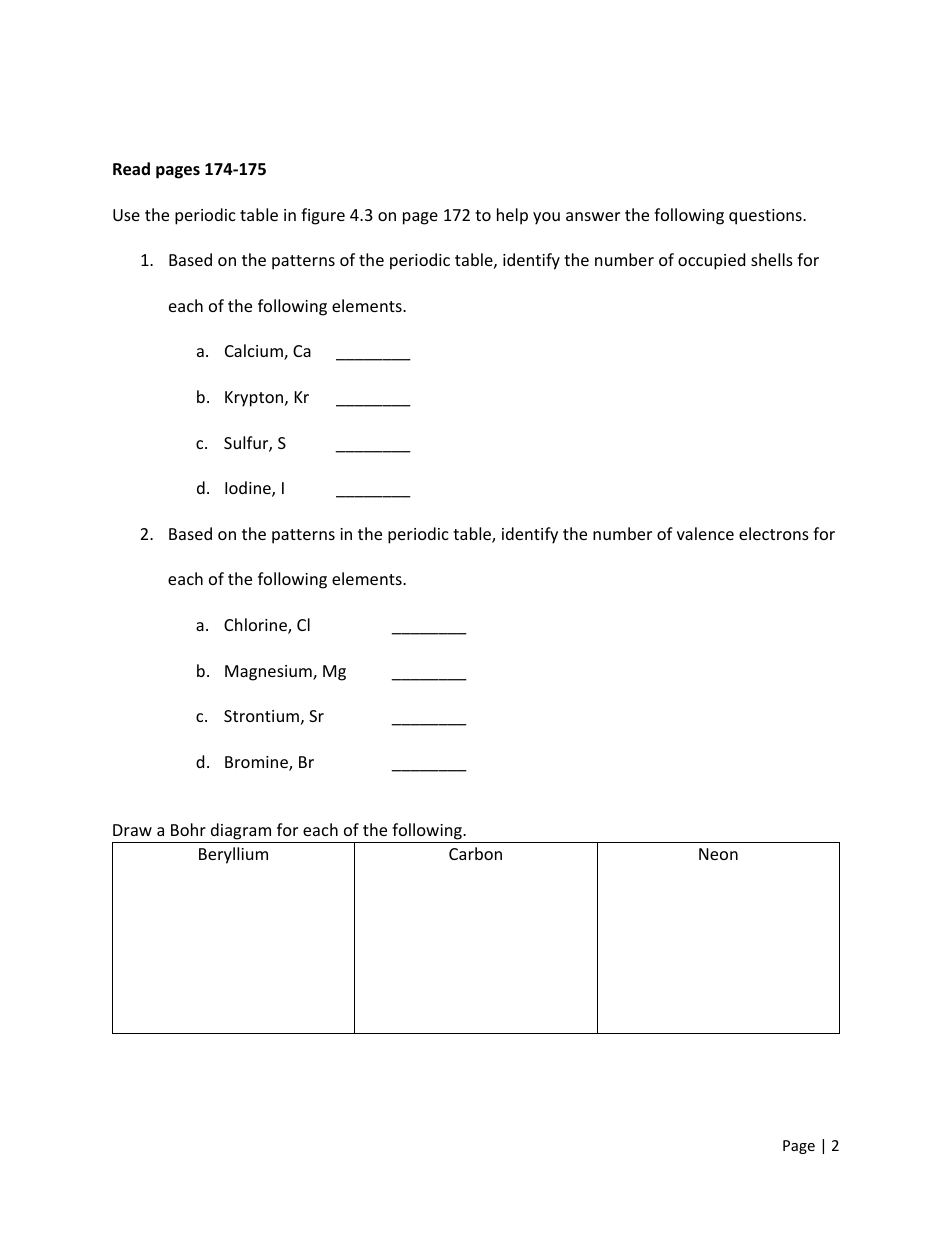 Image resolution: width=952 pixels, height=1233 pixels. Describe the element at coordinates (188, 829) in the screenshot. I see `Bohr` at that location.
